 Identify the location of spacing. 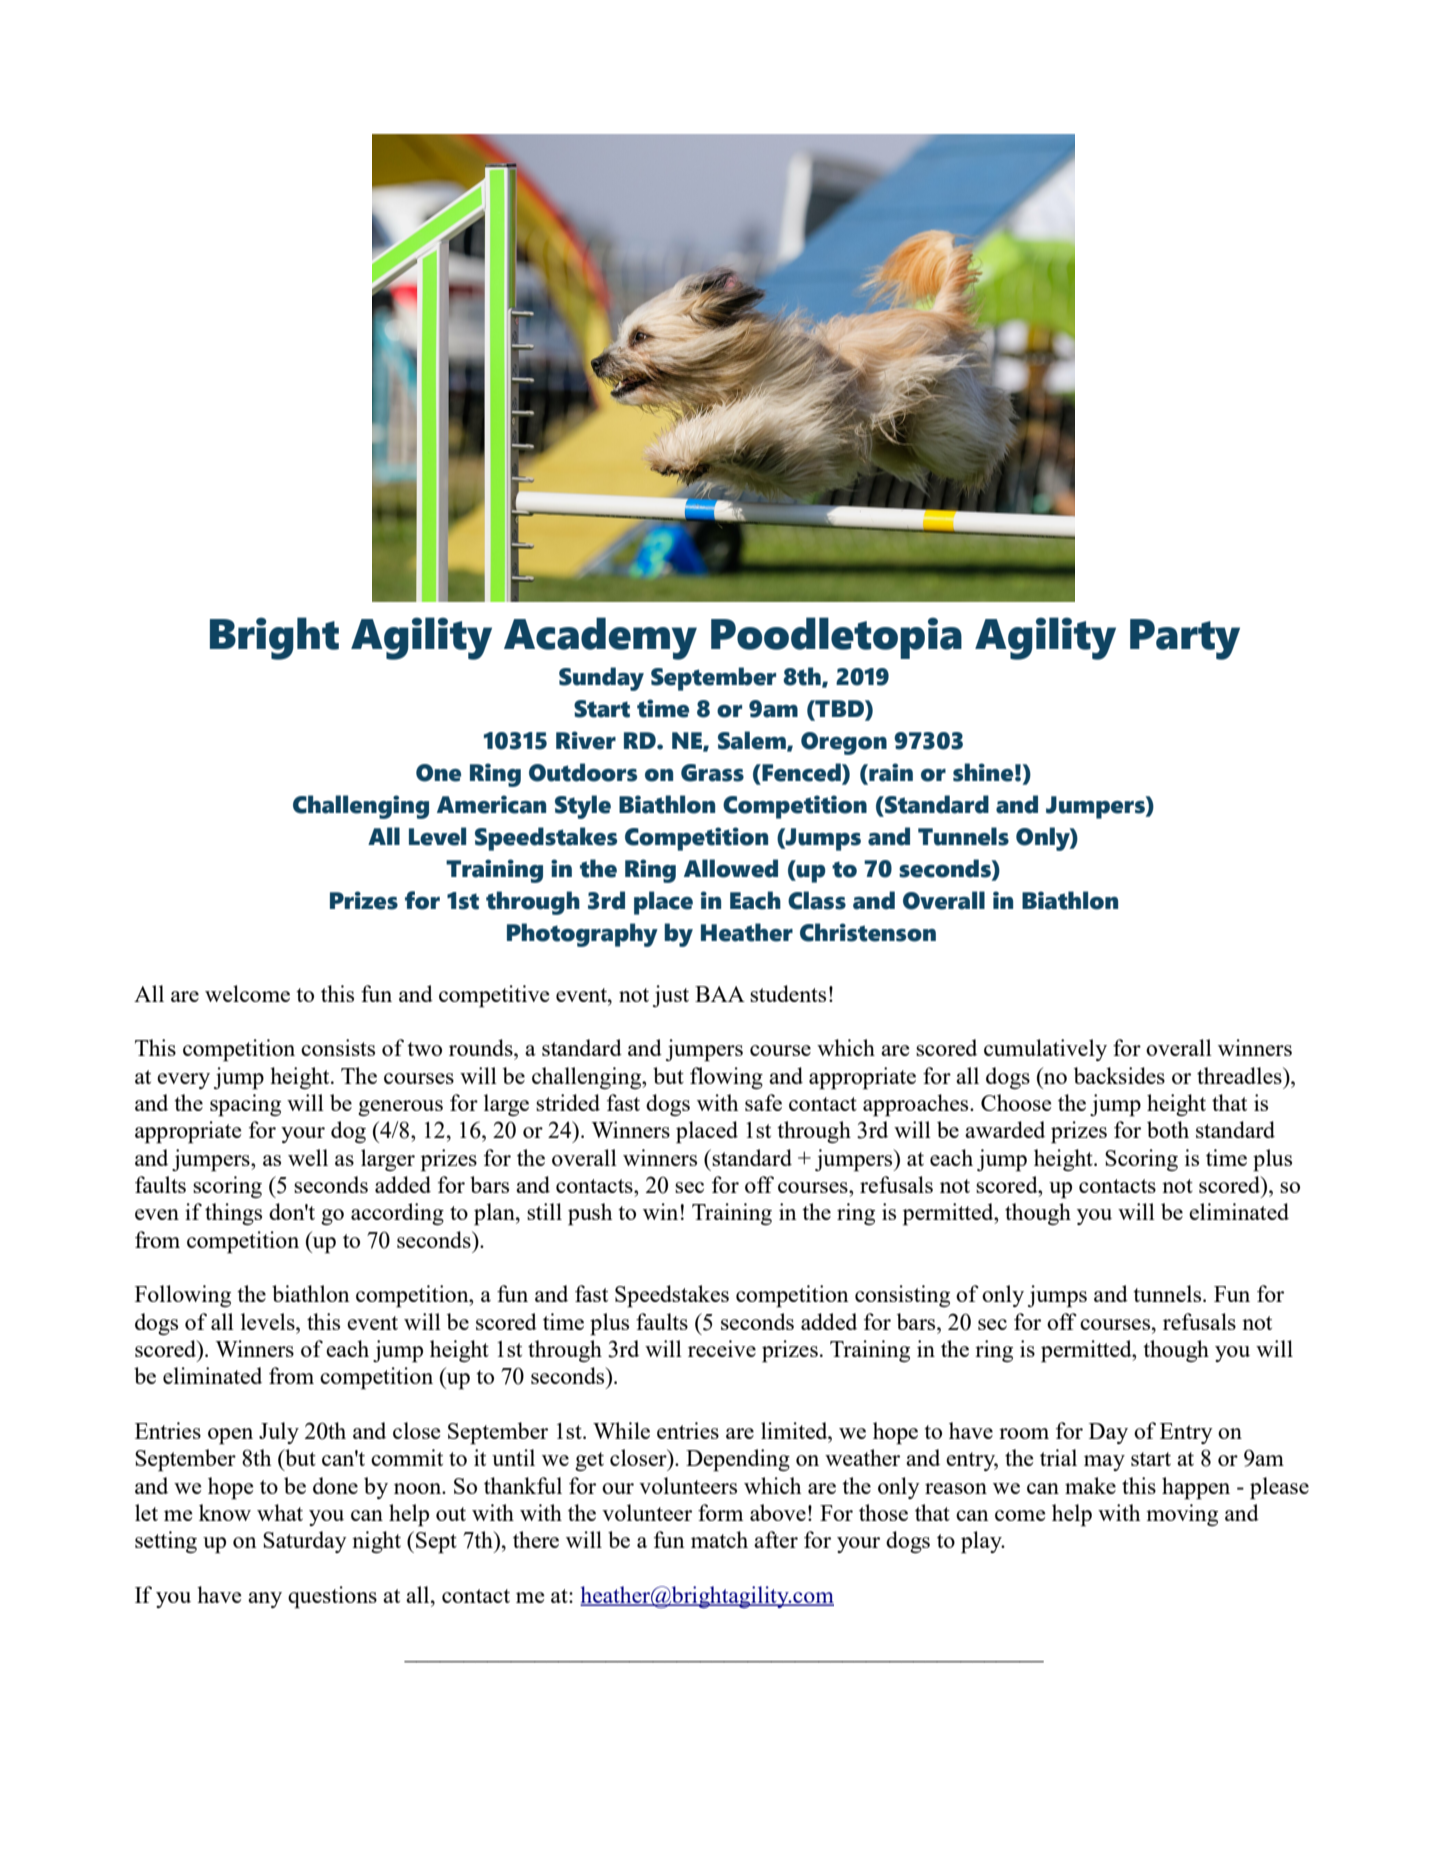
(245, 1105).
